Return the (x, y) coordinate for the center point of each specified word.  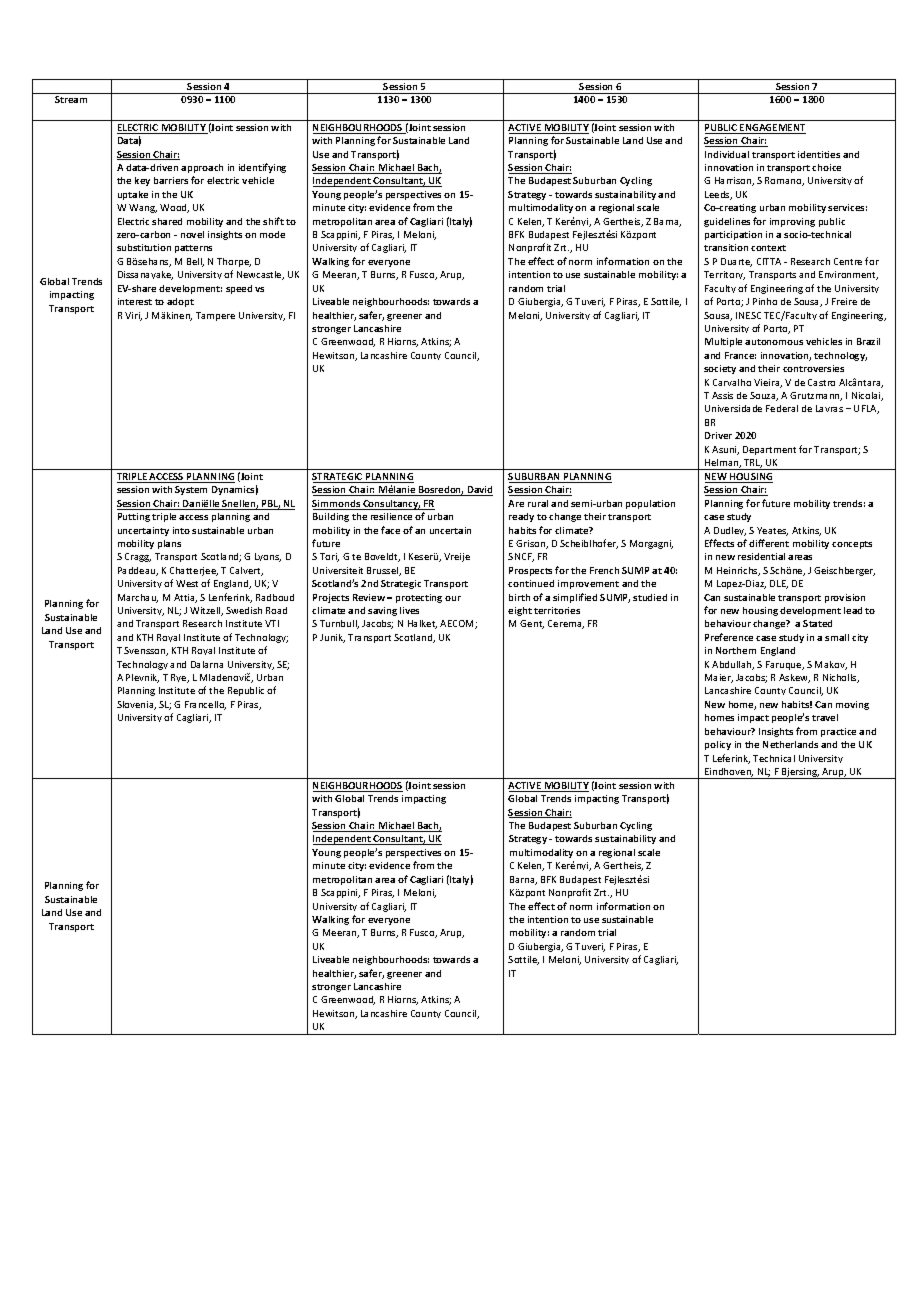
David (479, 491)
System (191, 490)
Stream (71, 99)
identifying (262, 168)
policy (718, 745)
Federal (782, 408)
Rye (180, 678)
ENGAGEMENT (772, 129)
